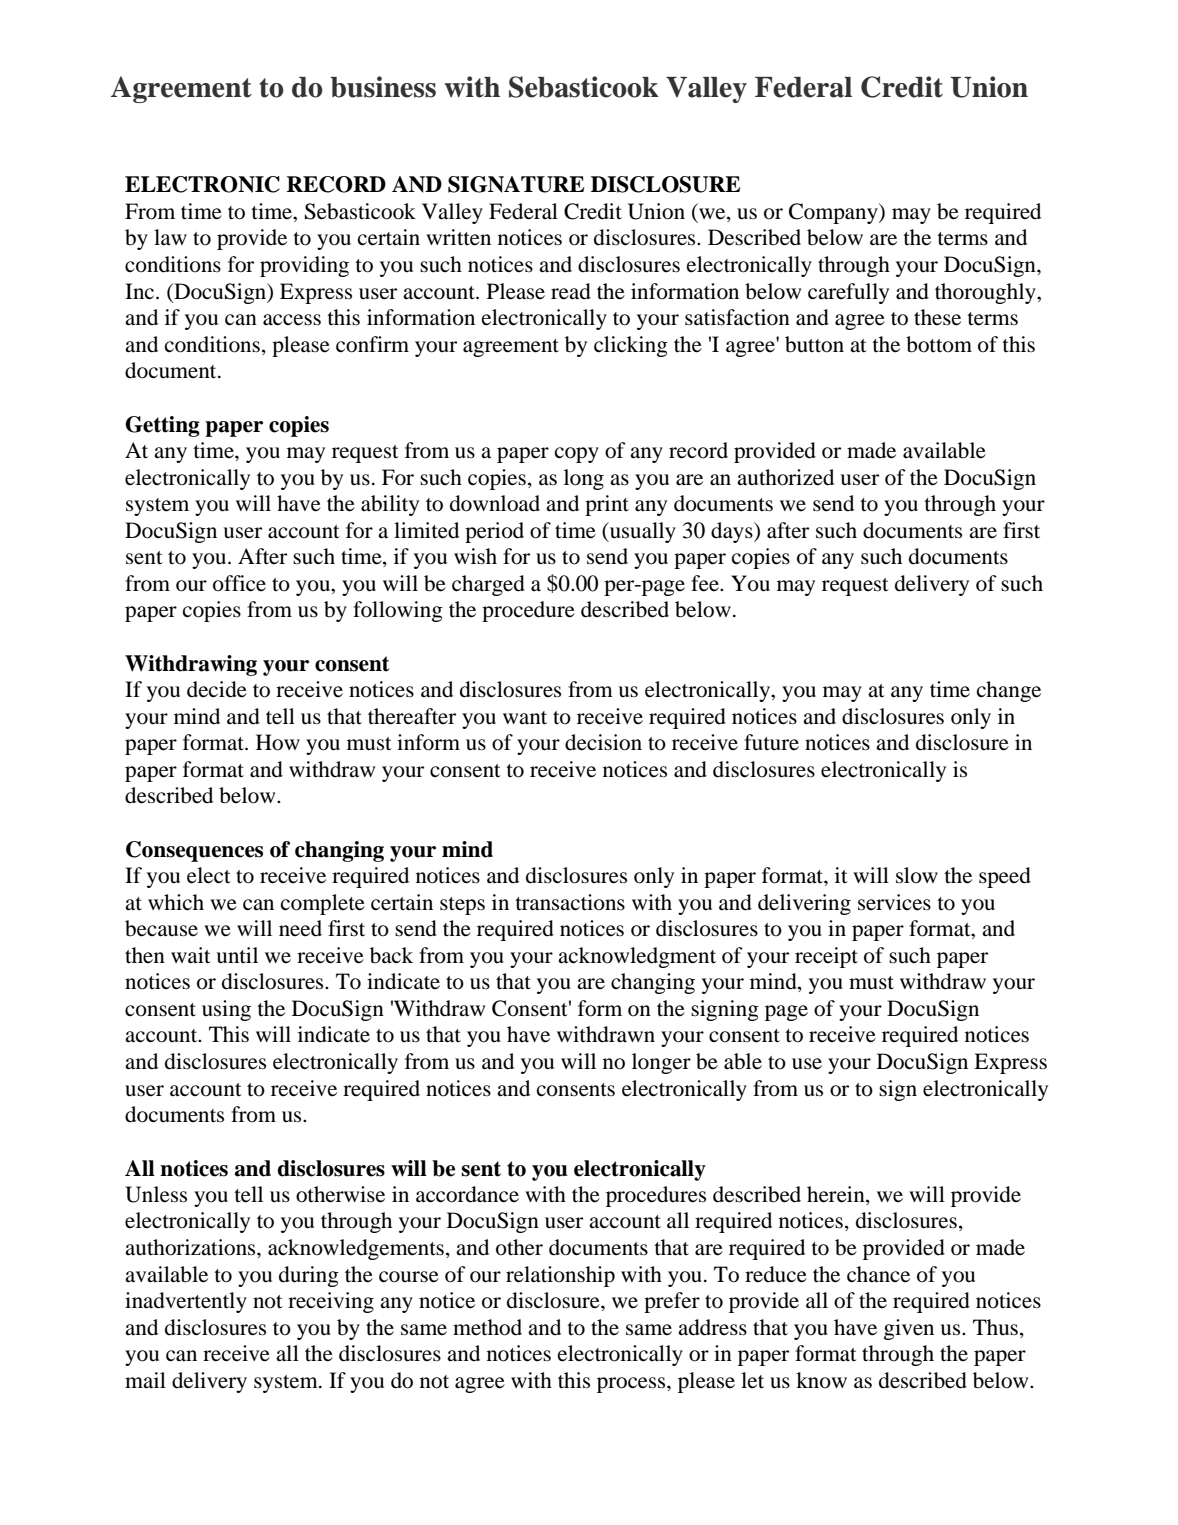 This screenshot has width=1178, height=1525. I want to click on given, so click(909, 1329).
